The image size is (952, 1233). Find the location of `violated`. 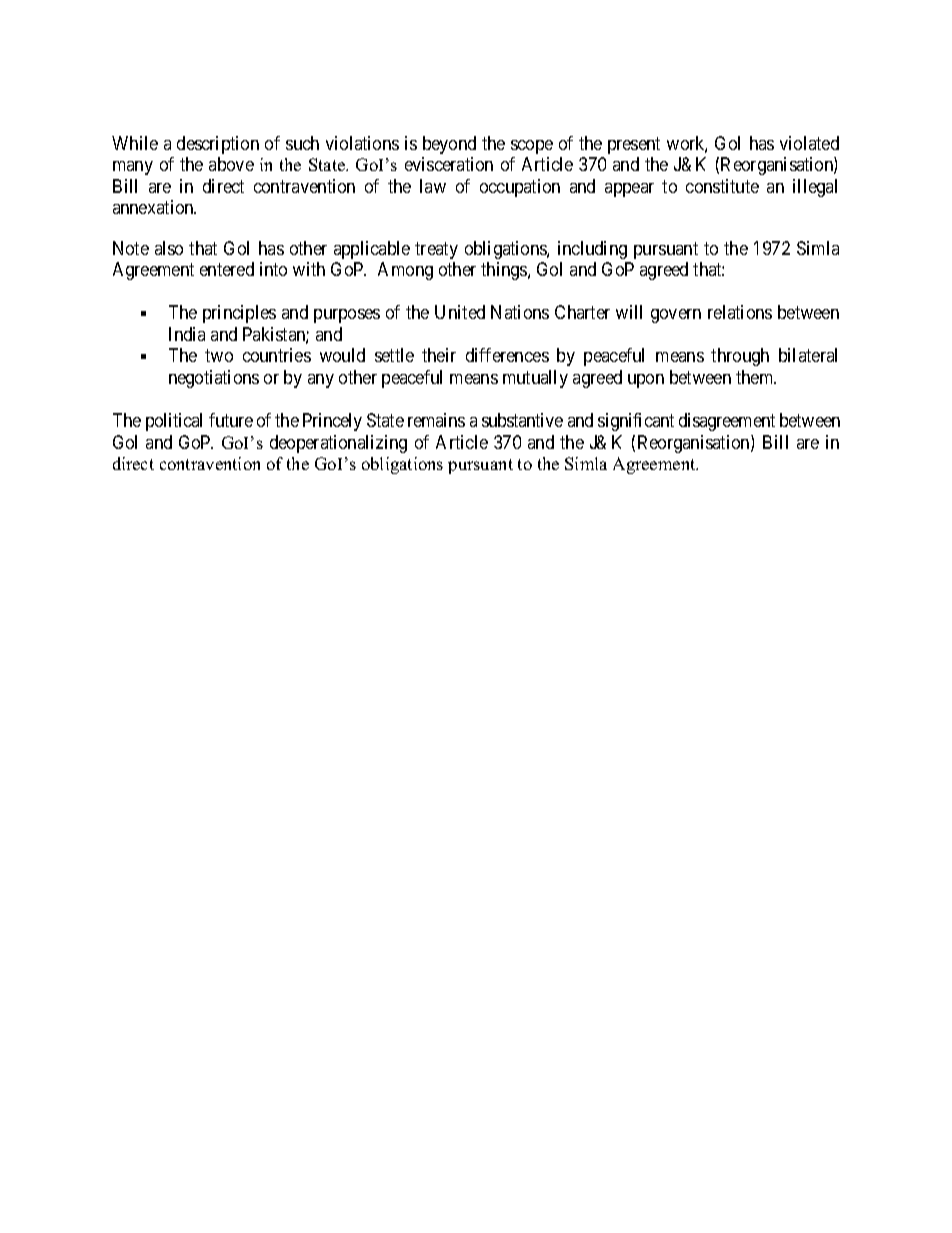

violated is located at coordinates (809, 143).
